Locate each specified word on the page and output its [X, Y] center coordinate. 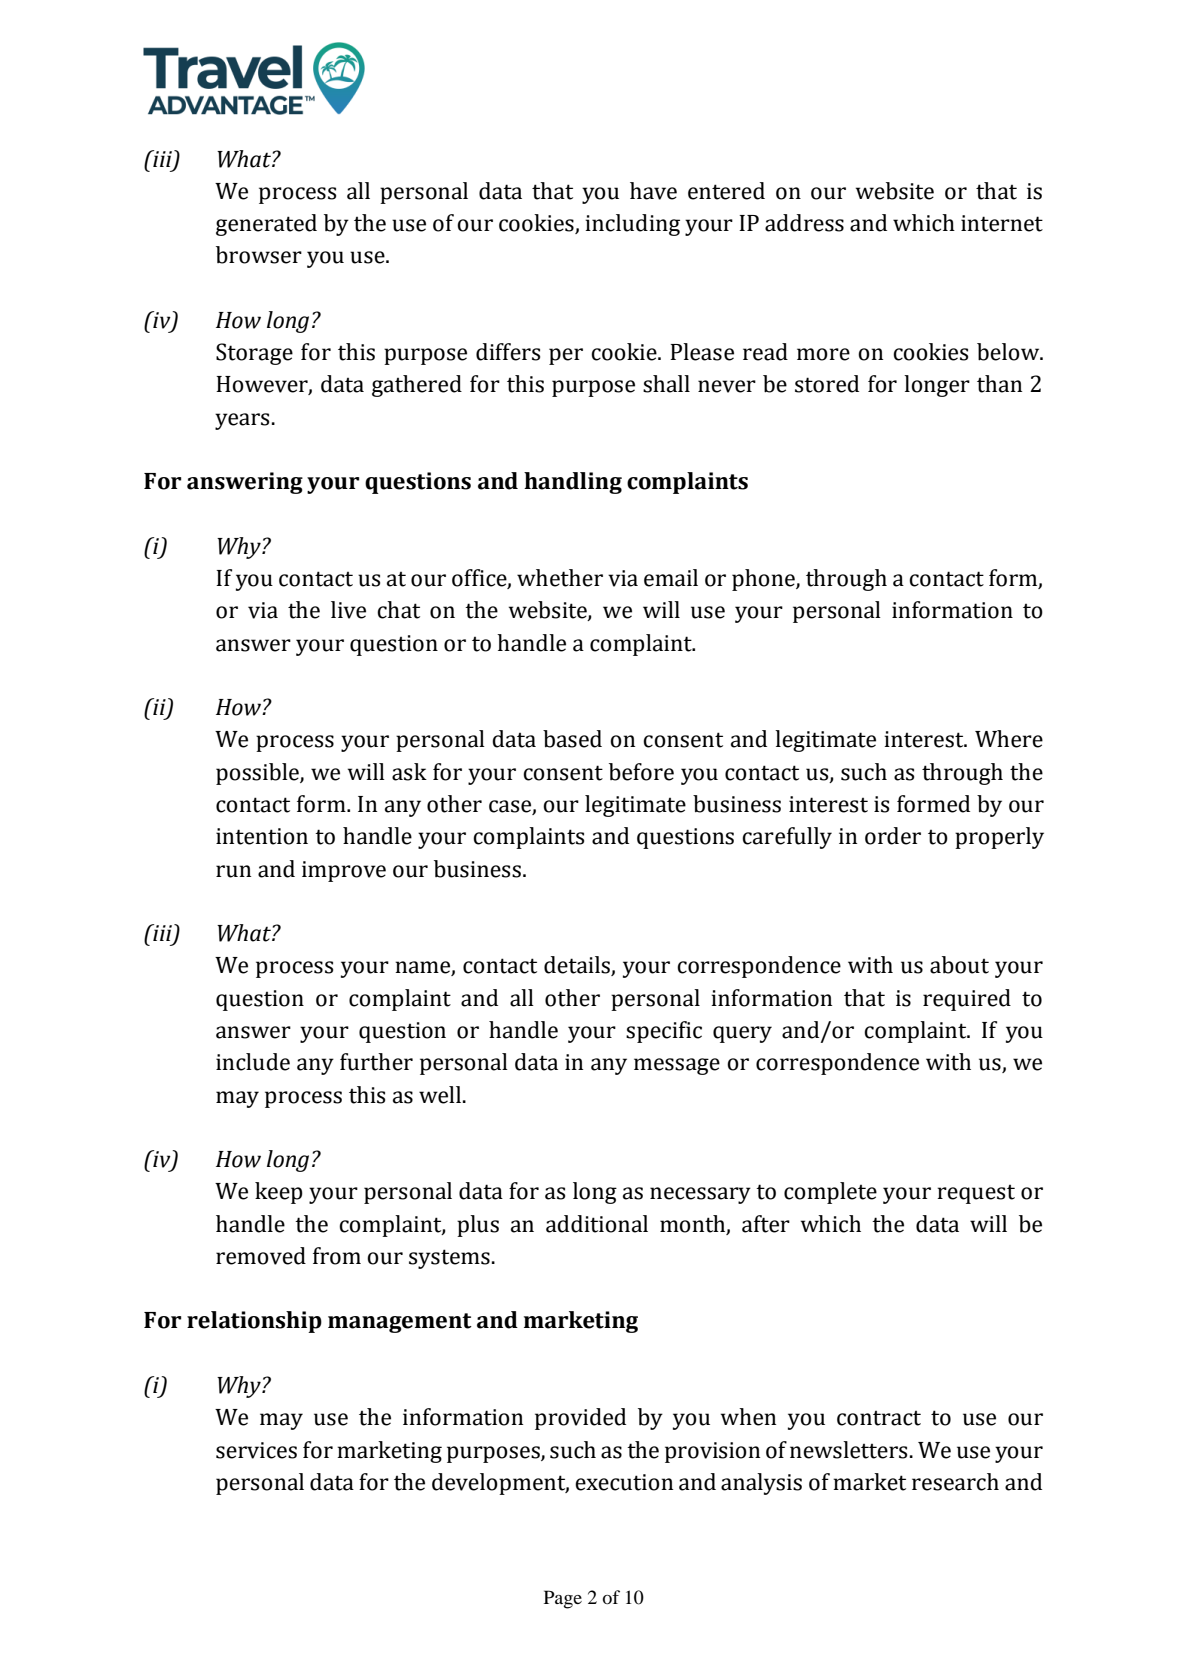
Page [563, 1599]
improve [344, 871]
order [893, 836]
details [578, 966]
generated [266, 225]
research [955, 1482]
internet [1002, 223]
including [632, 225]
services [256, 1450]
